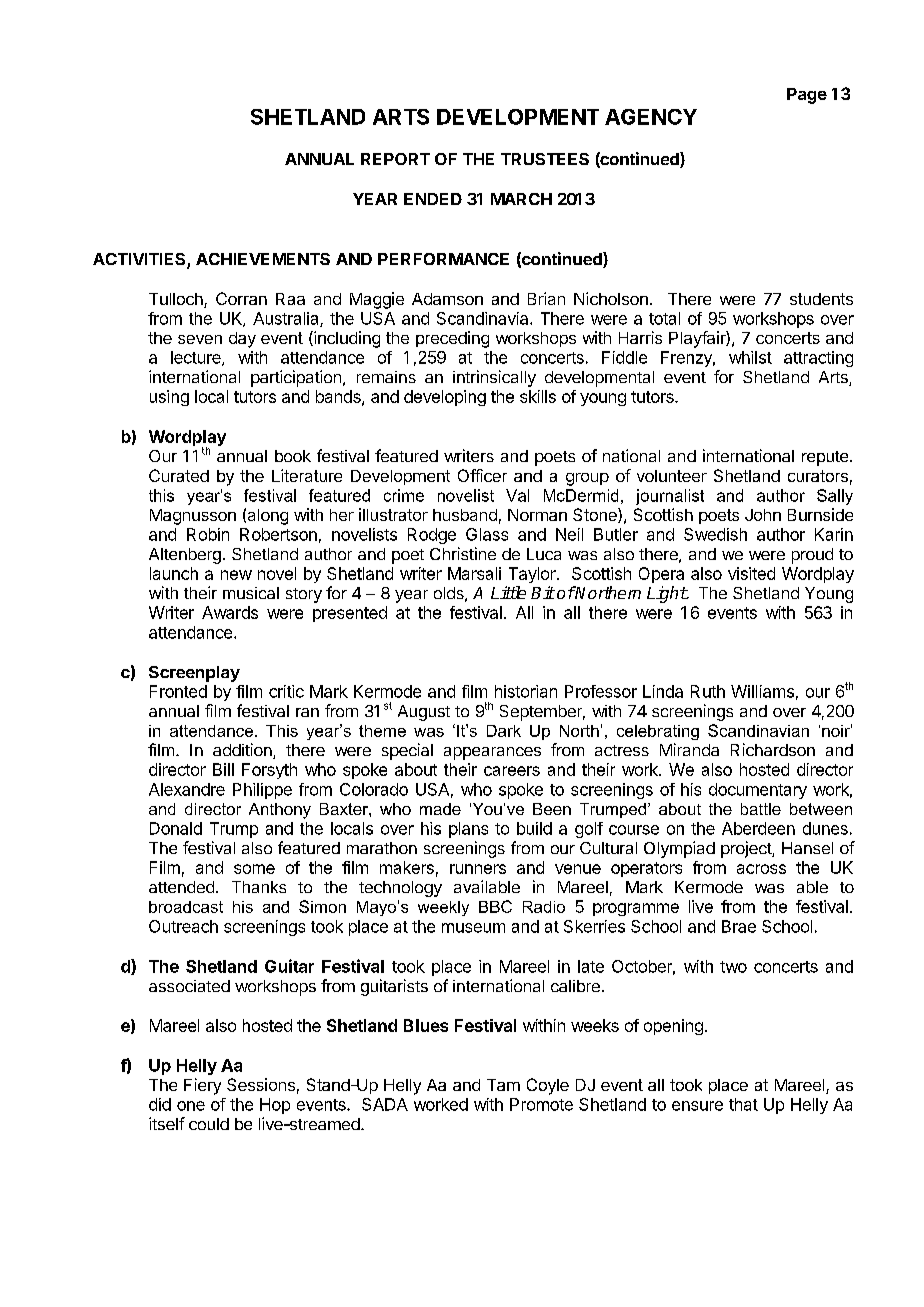  Describe the element at coordinates (230, 612) in the screenshot. I see `Awards` at that location.
